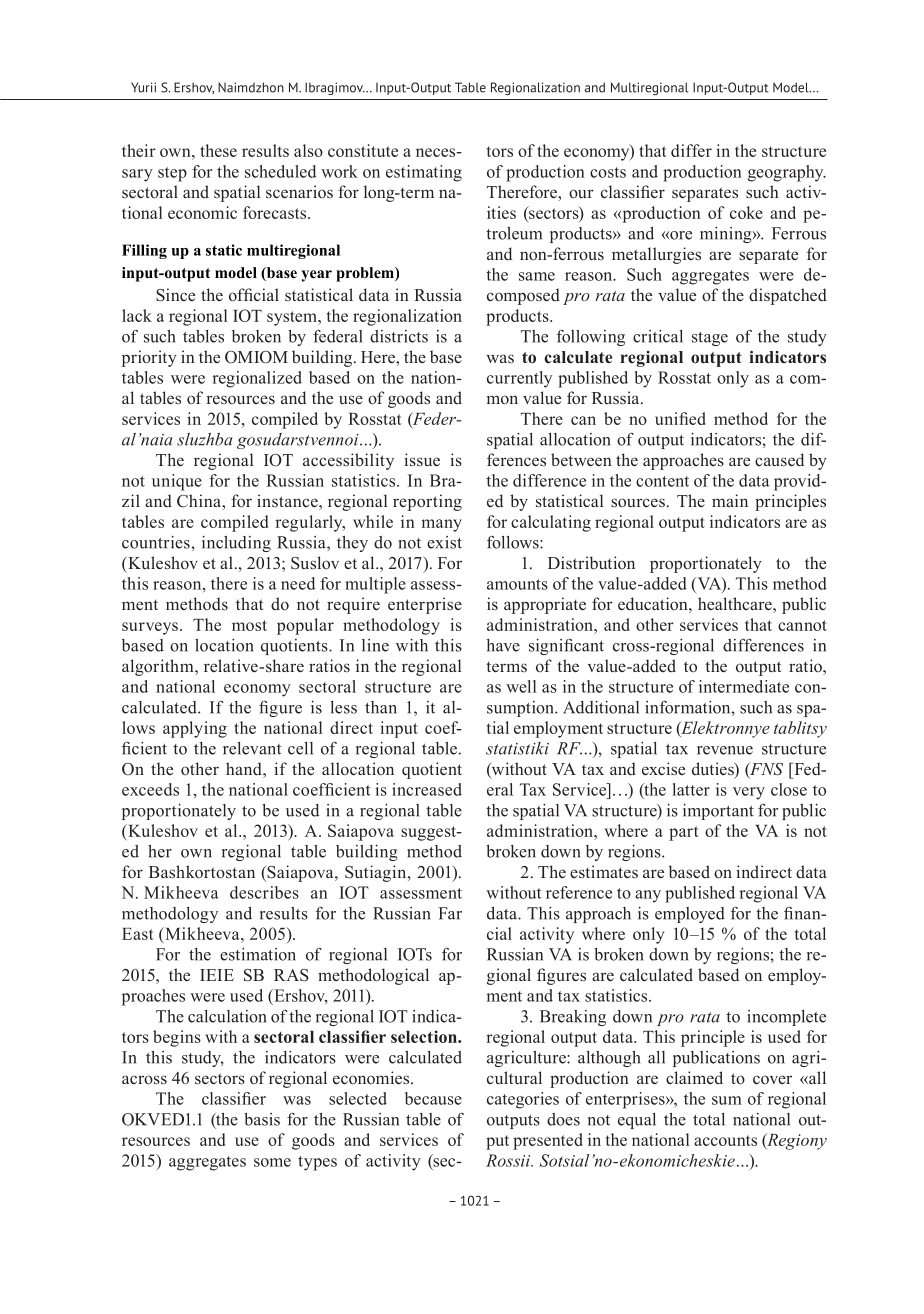 The height and width of the document is (1314, 924). I want to click on estimating, so click(424, 173).
